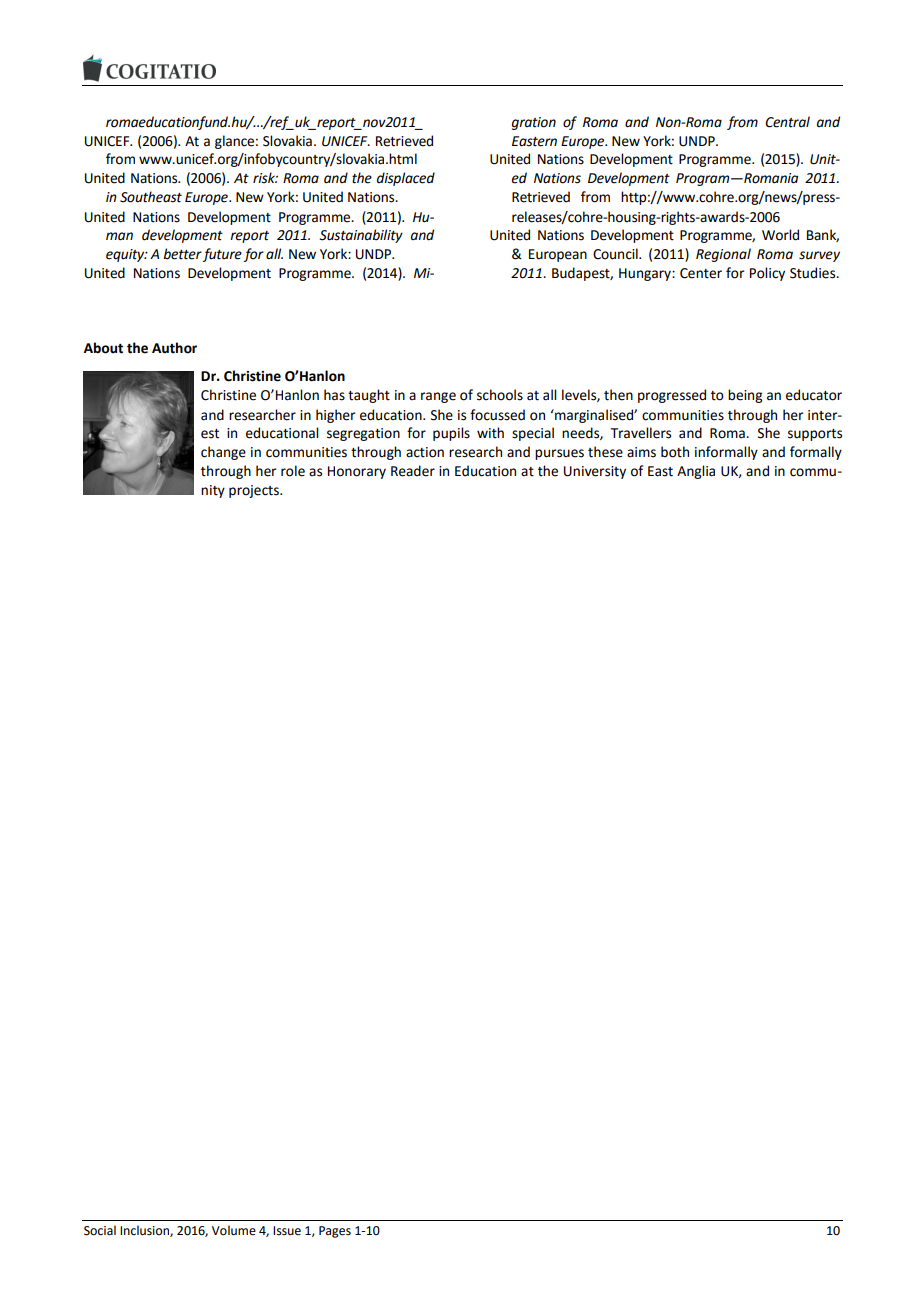 Image resolution: width=924 pixels, height=1308 pixels. What do you see at coordinates (100, 1230) in the screenshot?
I see `Social` at bounding box center [100, 1230].
